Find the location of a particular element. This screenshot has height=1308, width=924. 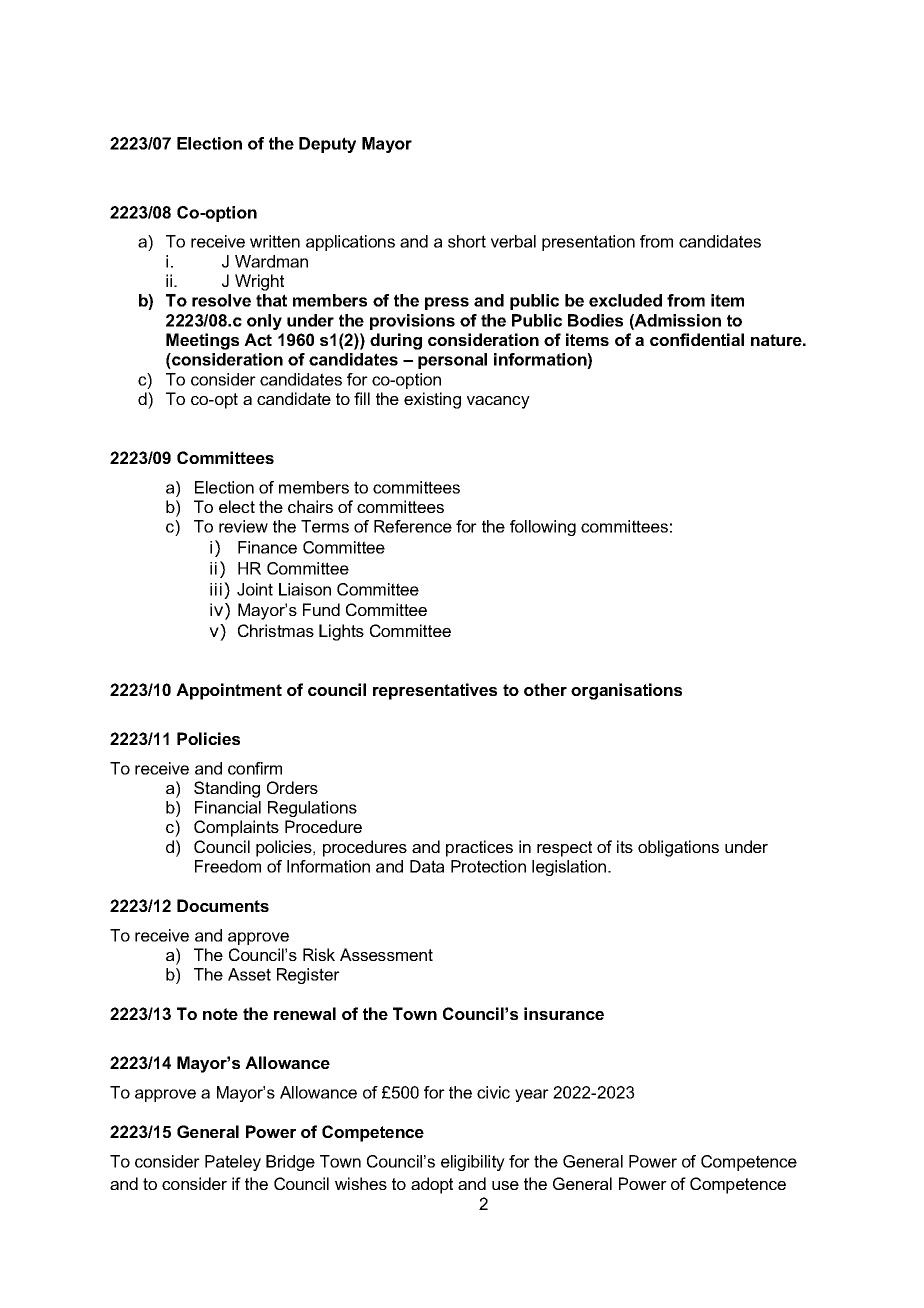

eligibility is located at coordinates (473, 1163).
